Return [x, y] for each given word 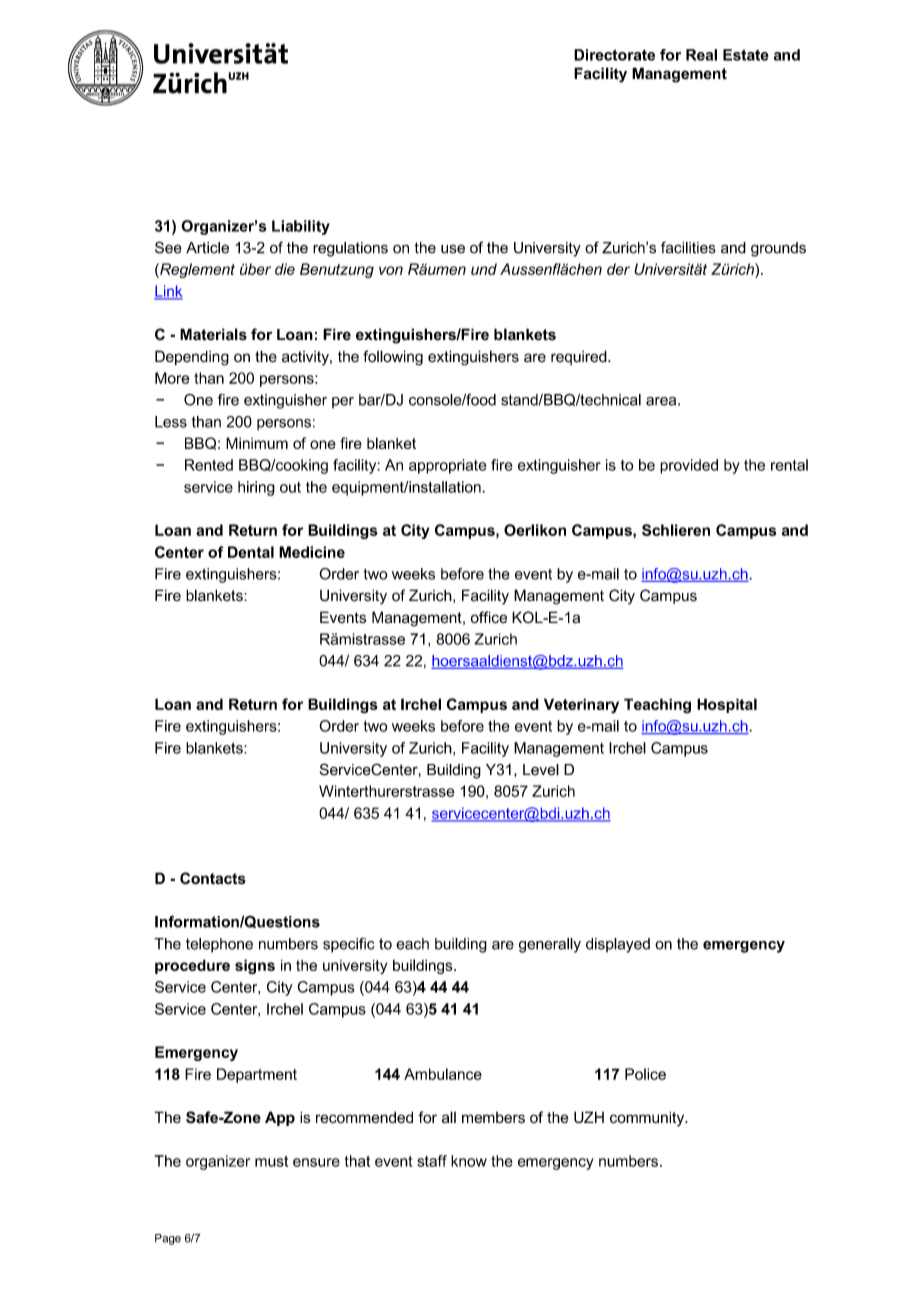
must [271, 1161]
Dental [251, 552]
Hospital [727, 705]
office [489, 617]
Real [701, 55]
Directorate [614, 55]
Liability [301, 227]
